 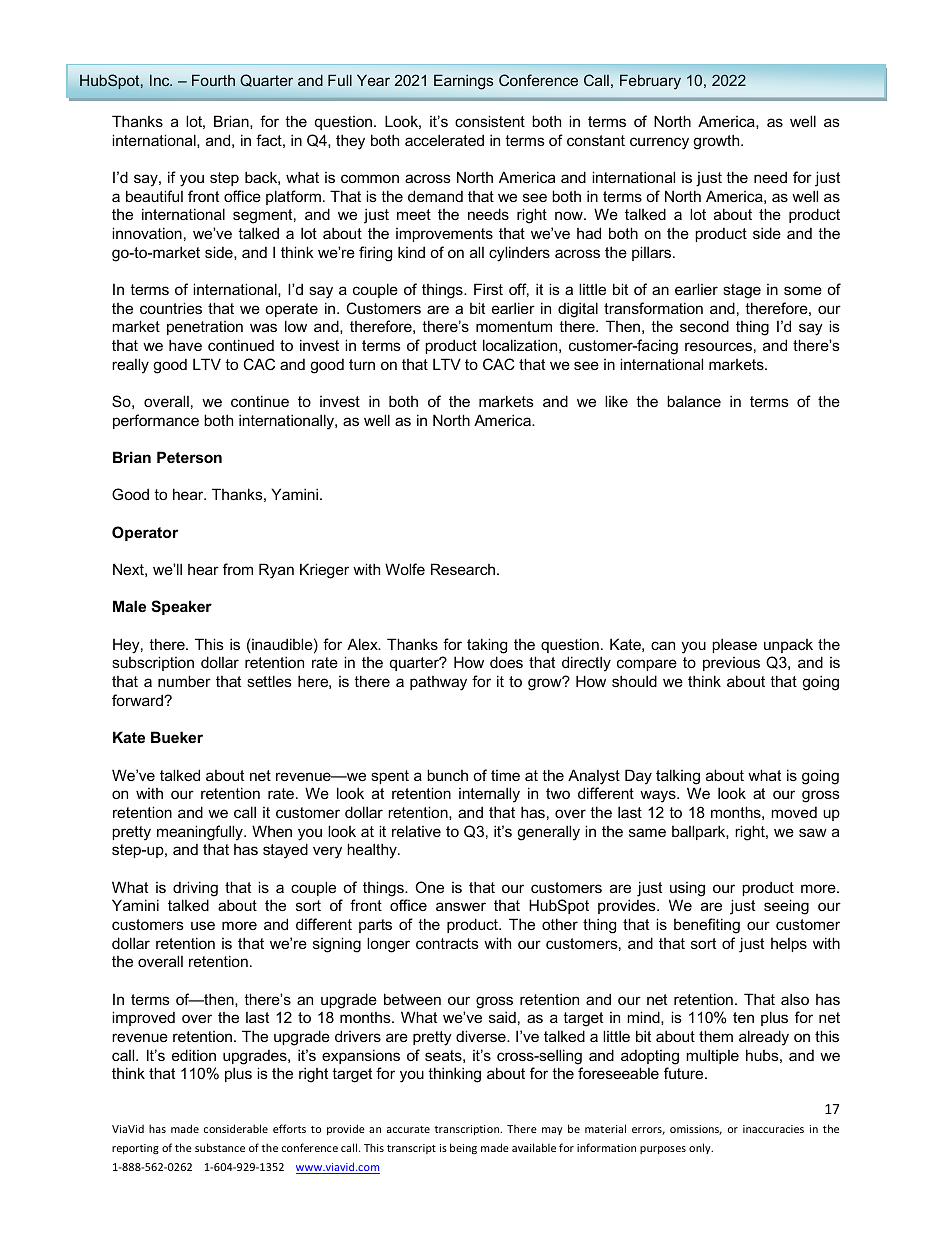 I want to click on benefiting, so click(x=707, y=926).
